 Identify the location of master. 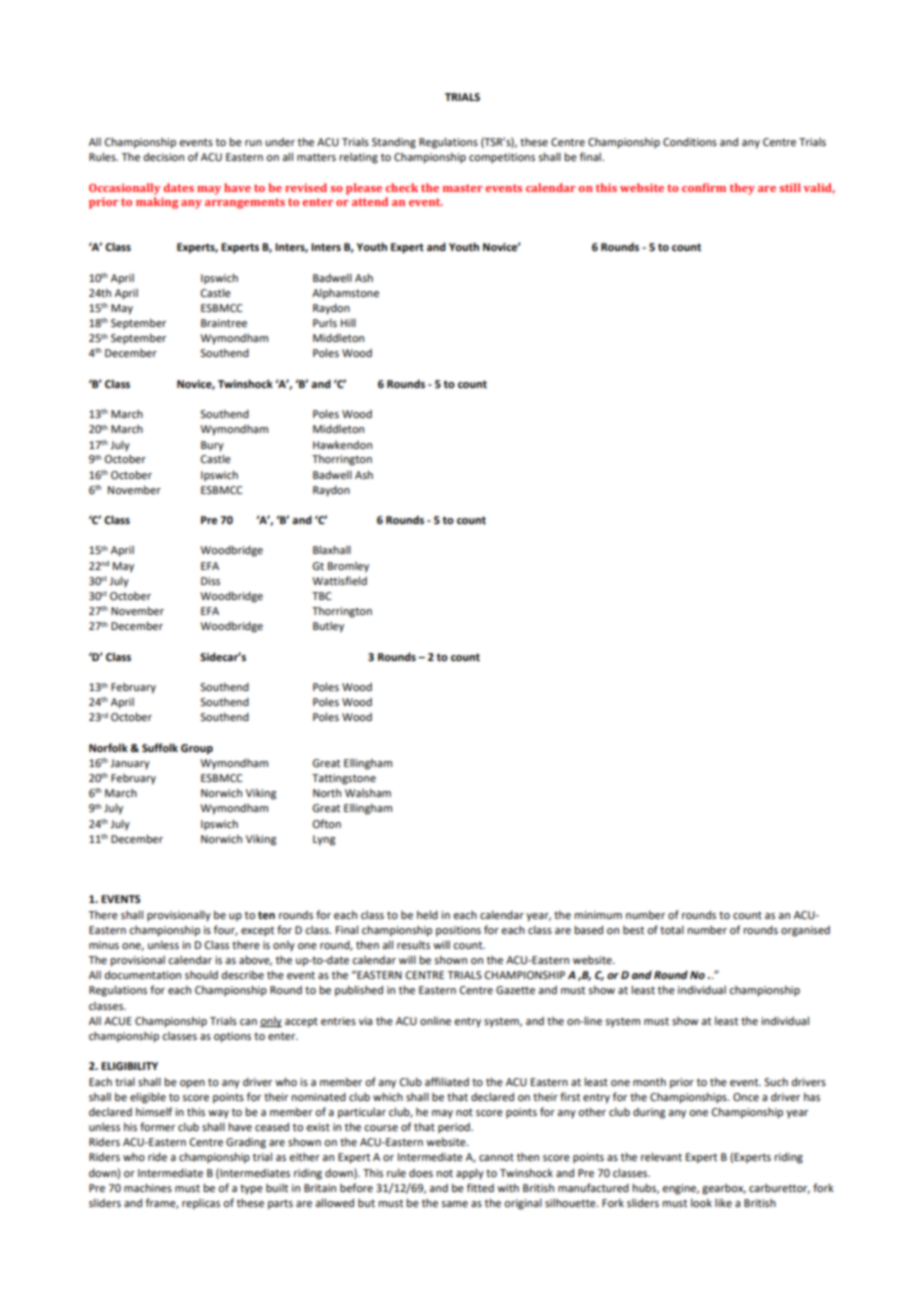
(463, 188).
